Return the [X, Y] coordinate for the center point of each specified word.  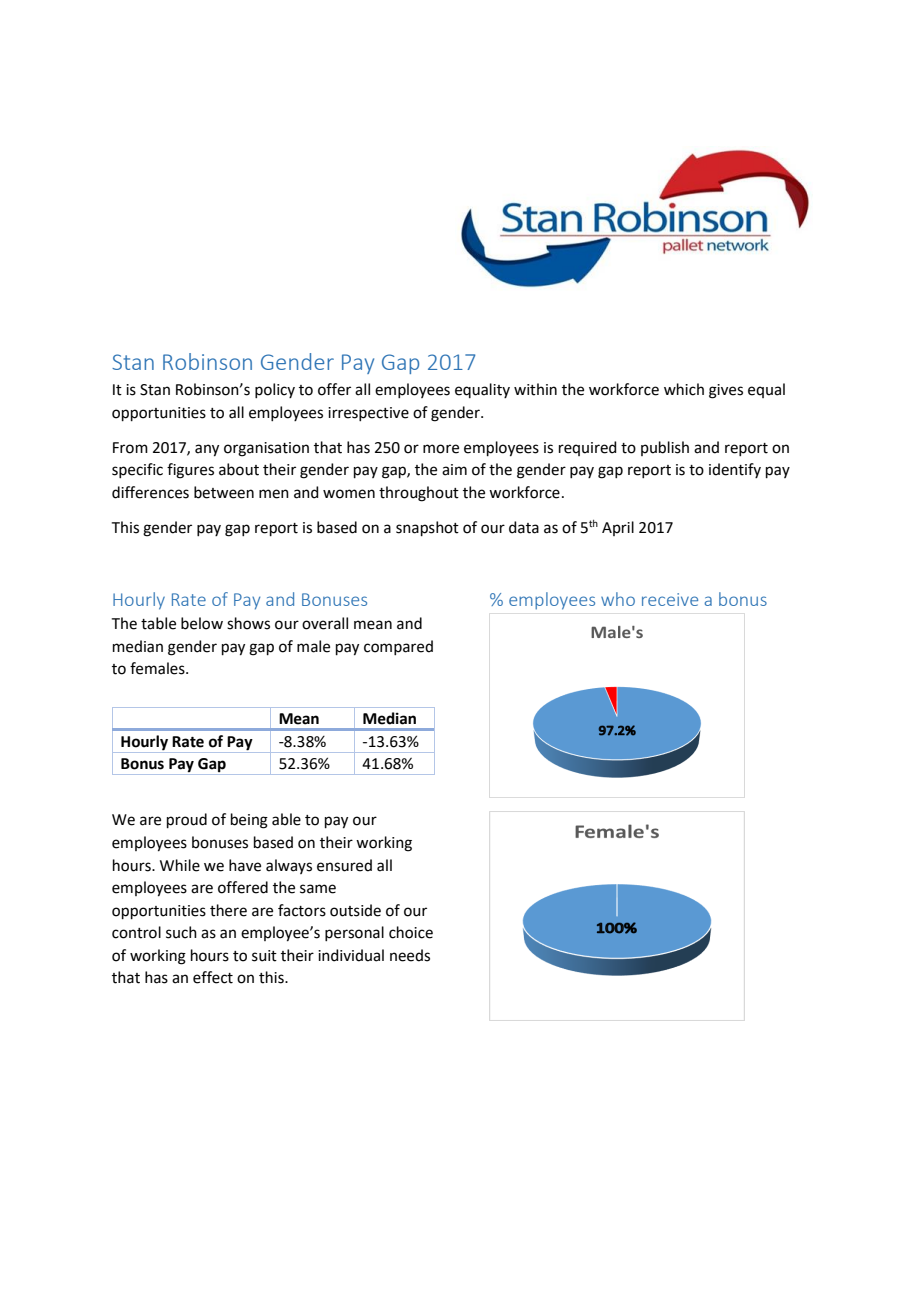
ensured [344, 865]
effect [213, 977]
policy [275, 390]
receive [670, 599]
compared [398, 647]
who [618, 599]
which [684, 389]
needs [410, 955]
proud [187, 820]
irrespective [368, 414]
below [202, 623]
